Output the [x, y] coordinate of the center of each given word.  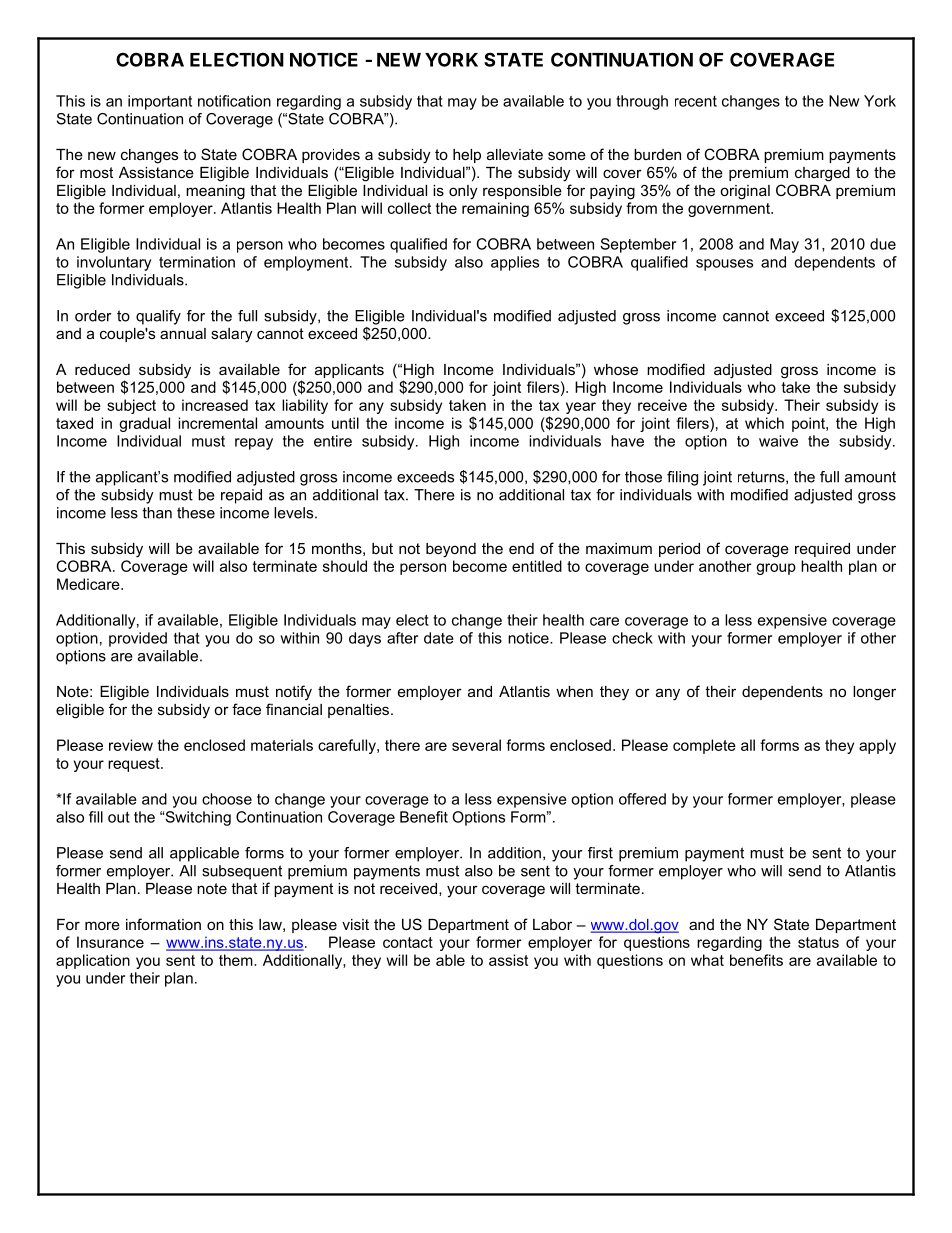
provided [138, 639]
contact [408, 942]
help [467, 156]
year [581, 408]
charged [822, 174]
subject [131, 406]
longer [874, 693]
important [160, 102]
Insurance [110, 942]
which [764, 423]
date [439, 638]
